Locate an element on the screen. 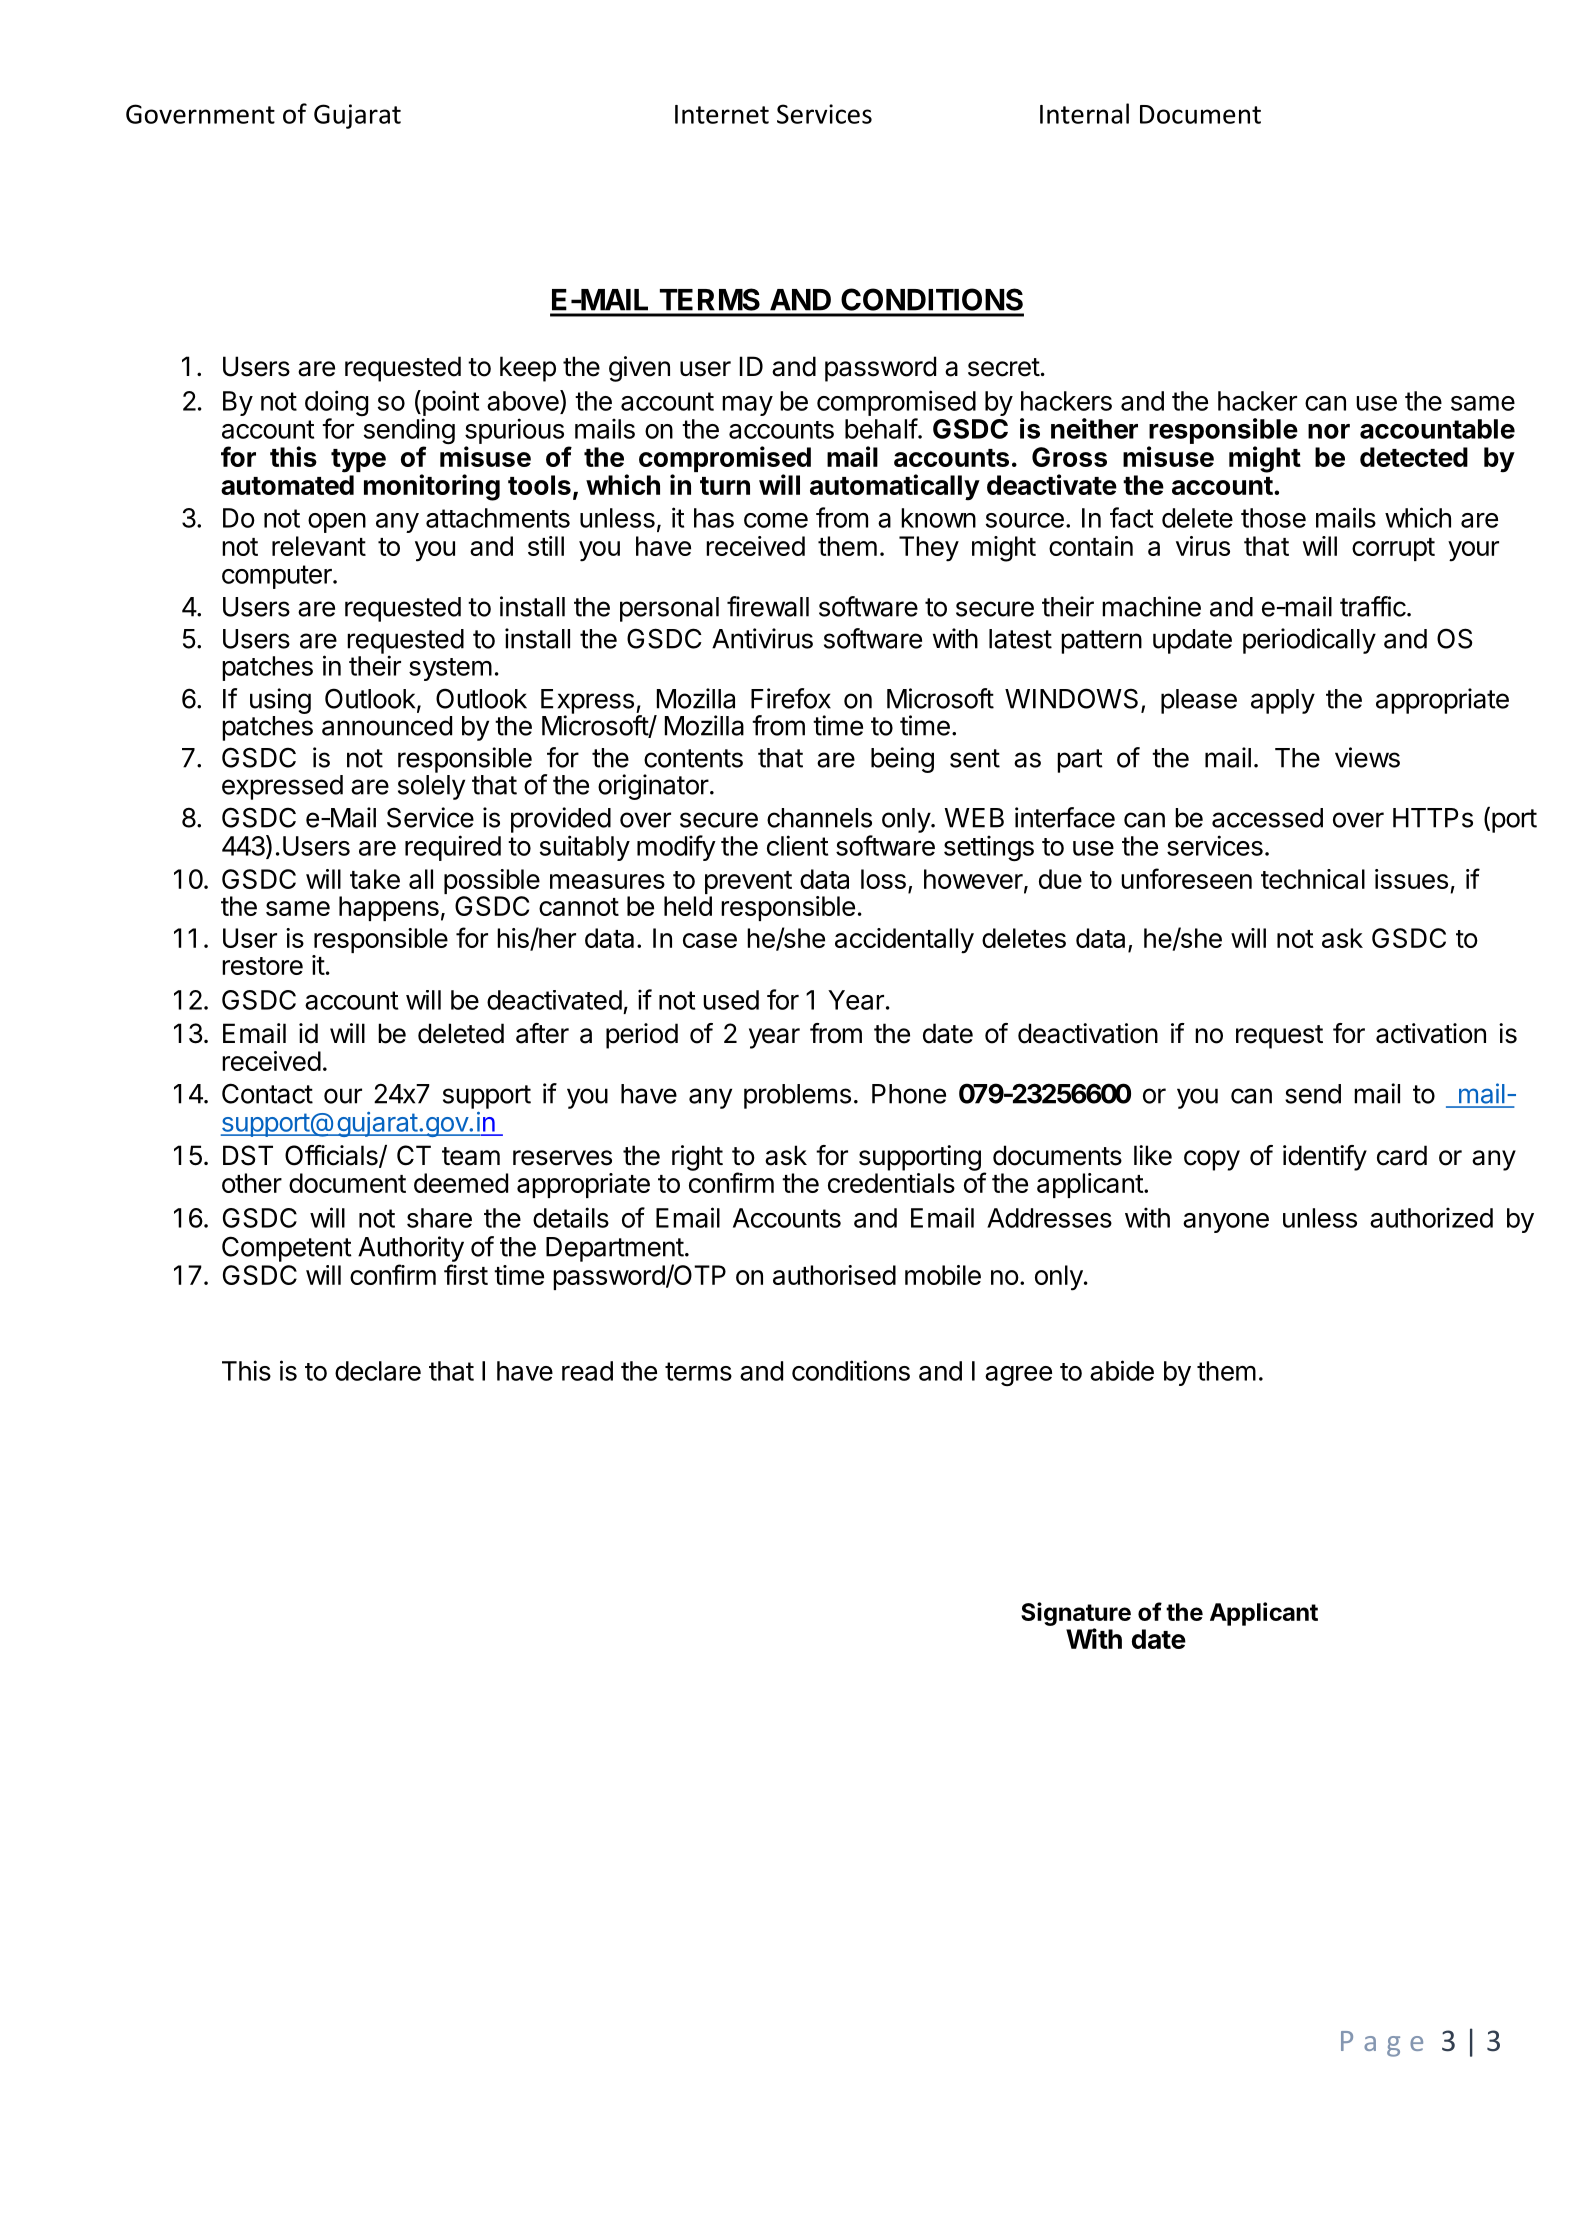 This screenshot has height=2238, width=1582. Internal is located at coordinates (1084, 113).
